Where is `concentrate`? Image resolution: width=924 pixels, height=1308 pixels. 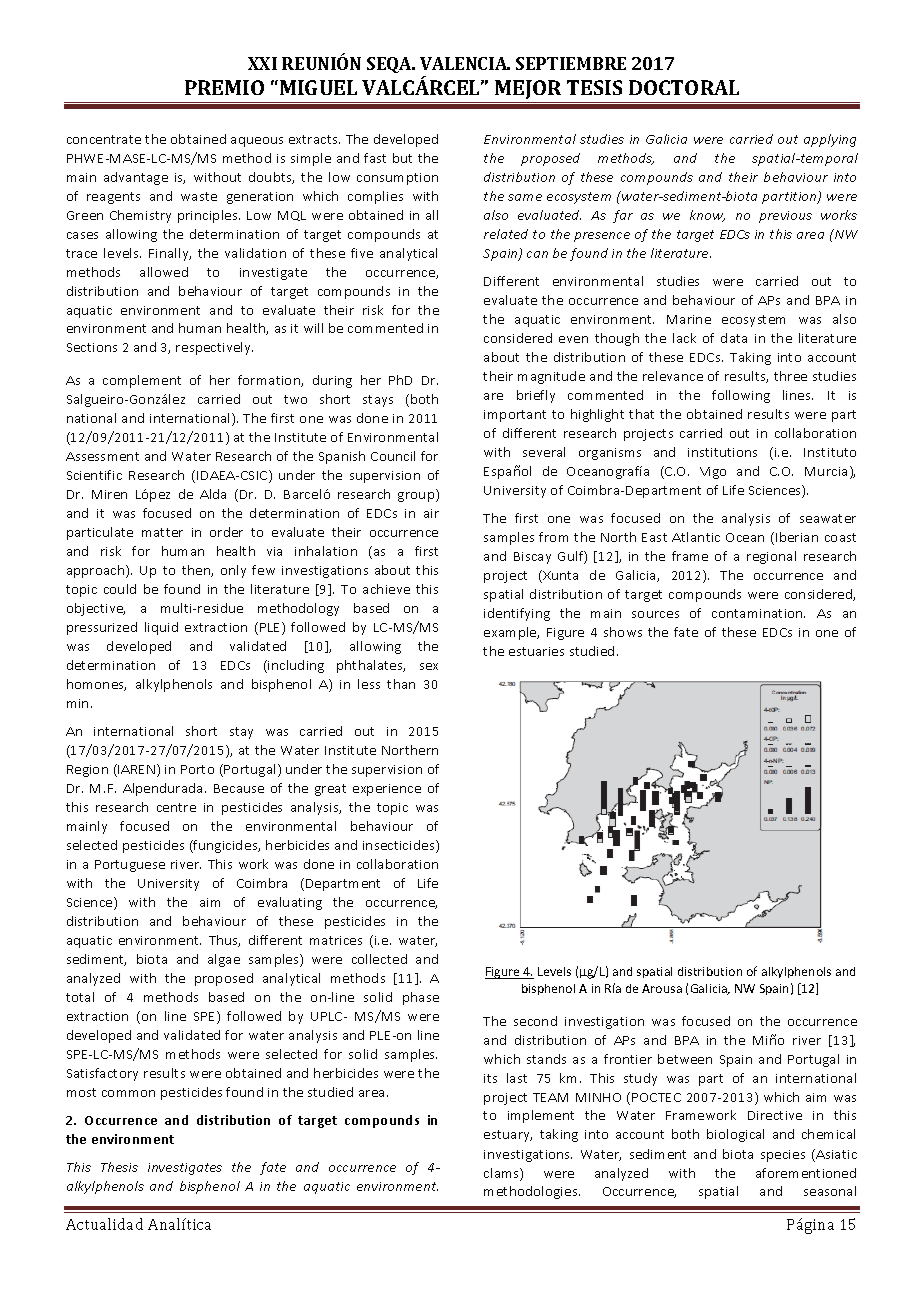 concentrate is located at coordinates (104, 139).
